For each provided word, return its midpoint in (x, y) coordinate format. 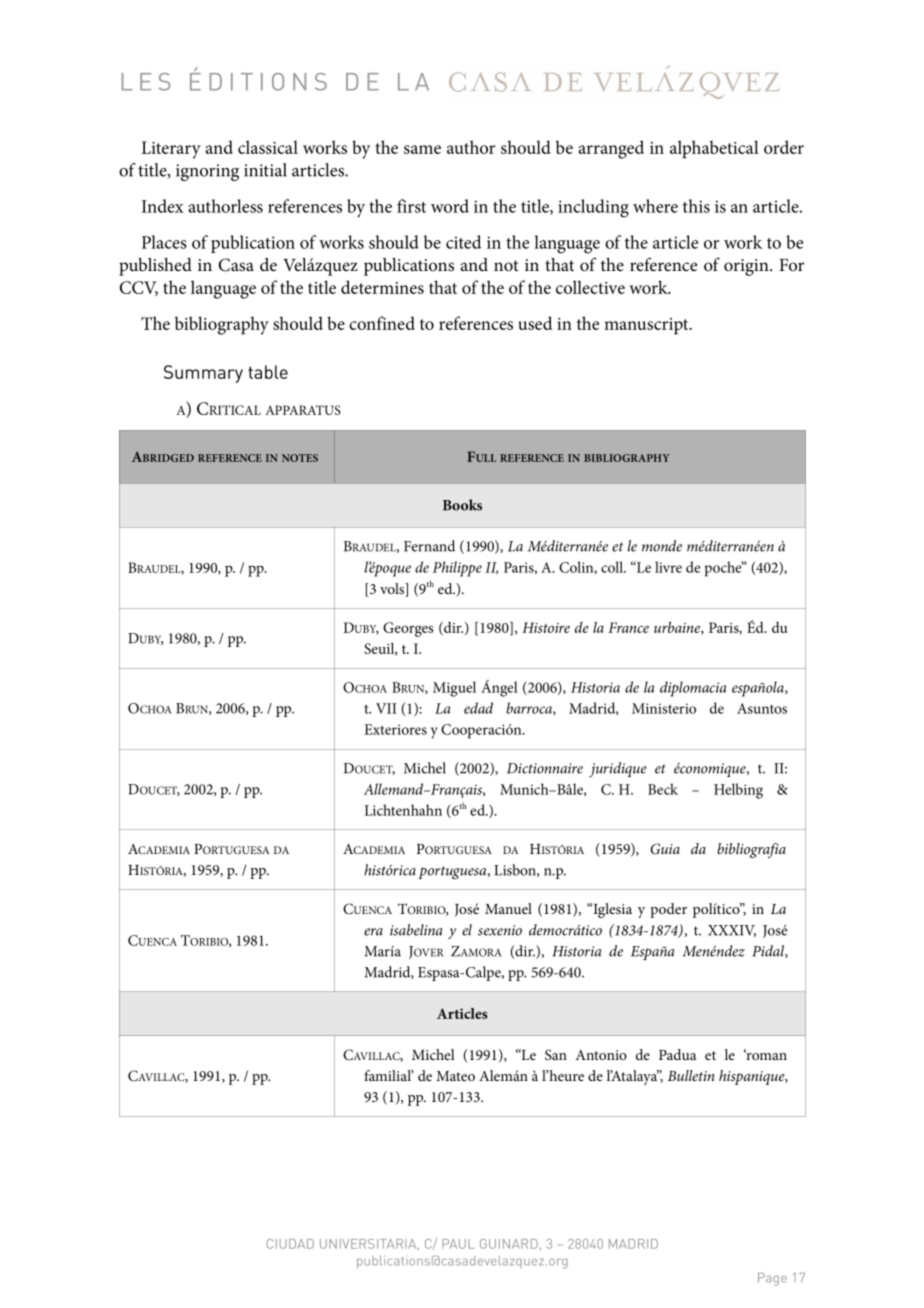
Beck (663, 789)
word (450, 206)
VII (386, 708)
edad (478, 708)
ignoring (207, 172)
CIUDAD (290, 1244)
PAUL (458, 1244)
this (696, 206)
